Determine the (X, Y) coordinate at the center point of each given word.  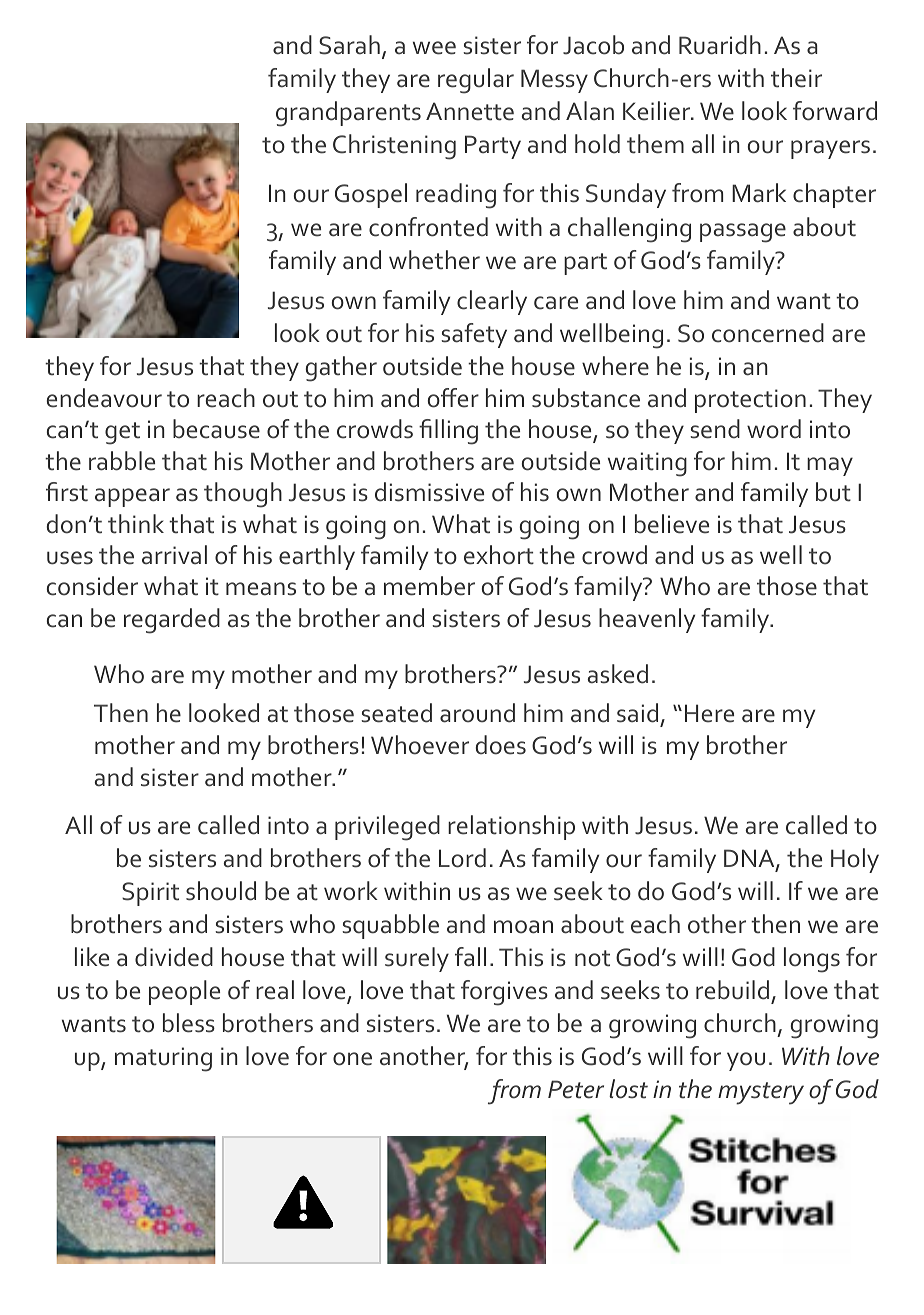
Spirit (150, 894)
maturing (163, 1059)
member (429, 586)
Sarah (349, 45)
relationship (511, 827)
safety (474, 335)
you (746, 1061)
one (352, 1059)
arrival (174, 555)
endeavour (104, 398)
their (796, 78)
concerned (768, 333)
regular (476, 81)
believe (672, 524)
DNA (750, 859)
